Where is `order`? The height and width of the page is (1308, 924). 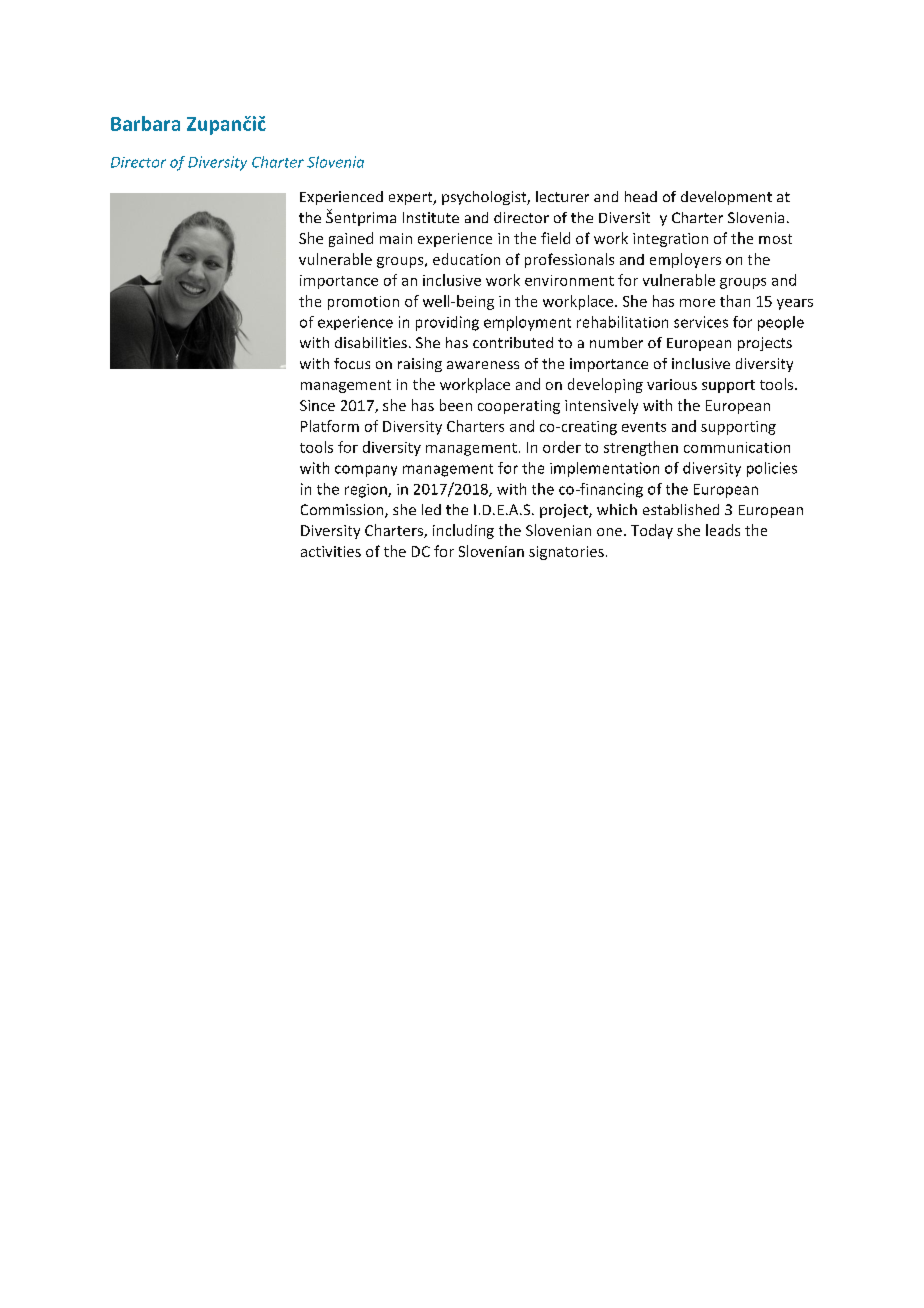 order is located at coordinates (562, 447).
